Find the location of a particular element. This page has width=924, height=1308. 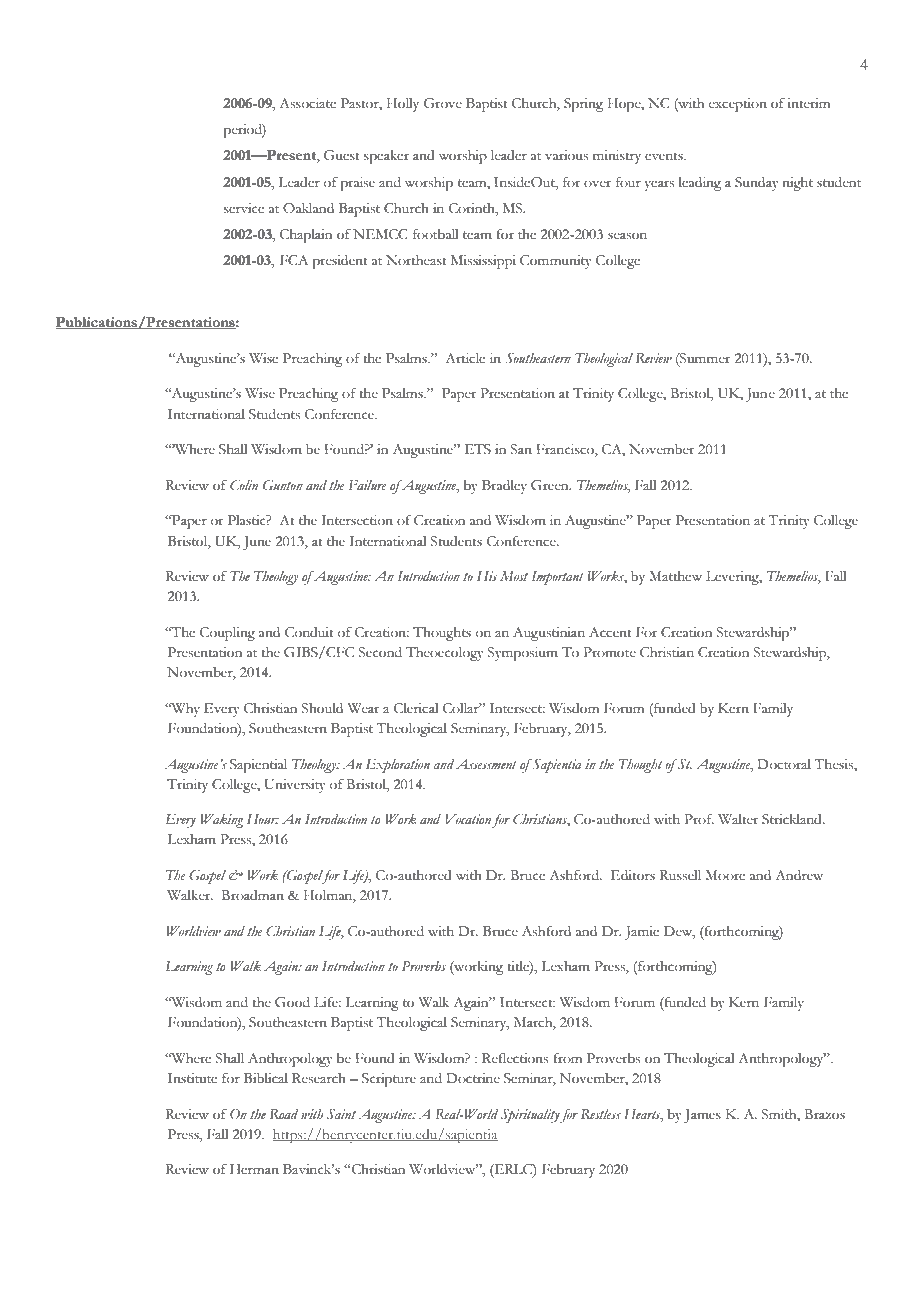

Grove is located at coordinates (443, 103).
